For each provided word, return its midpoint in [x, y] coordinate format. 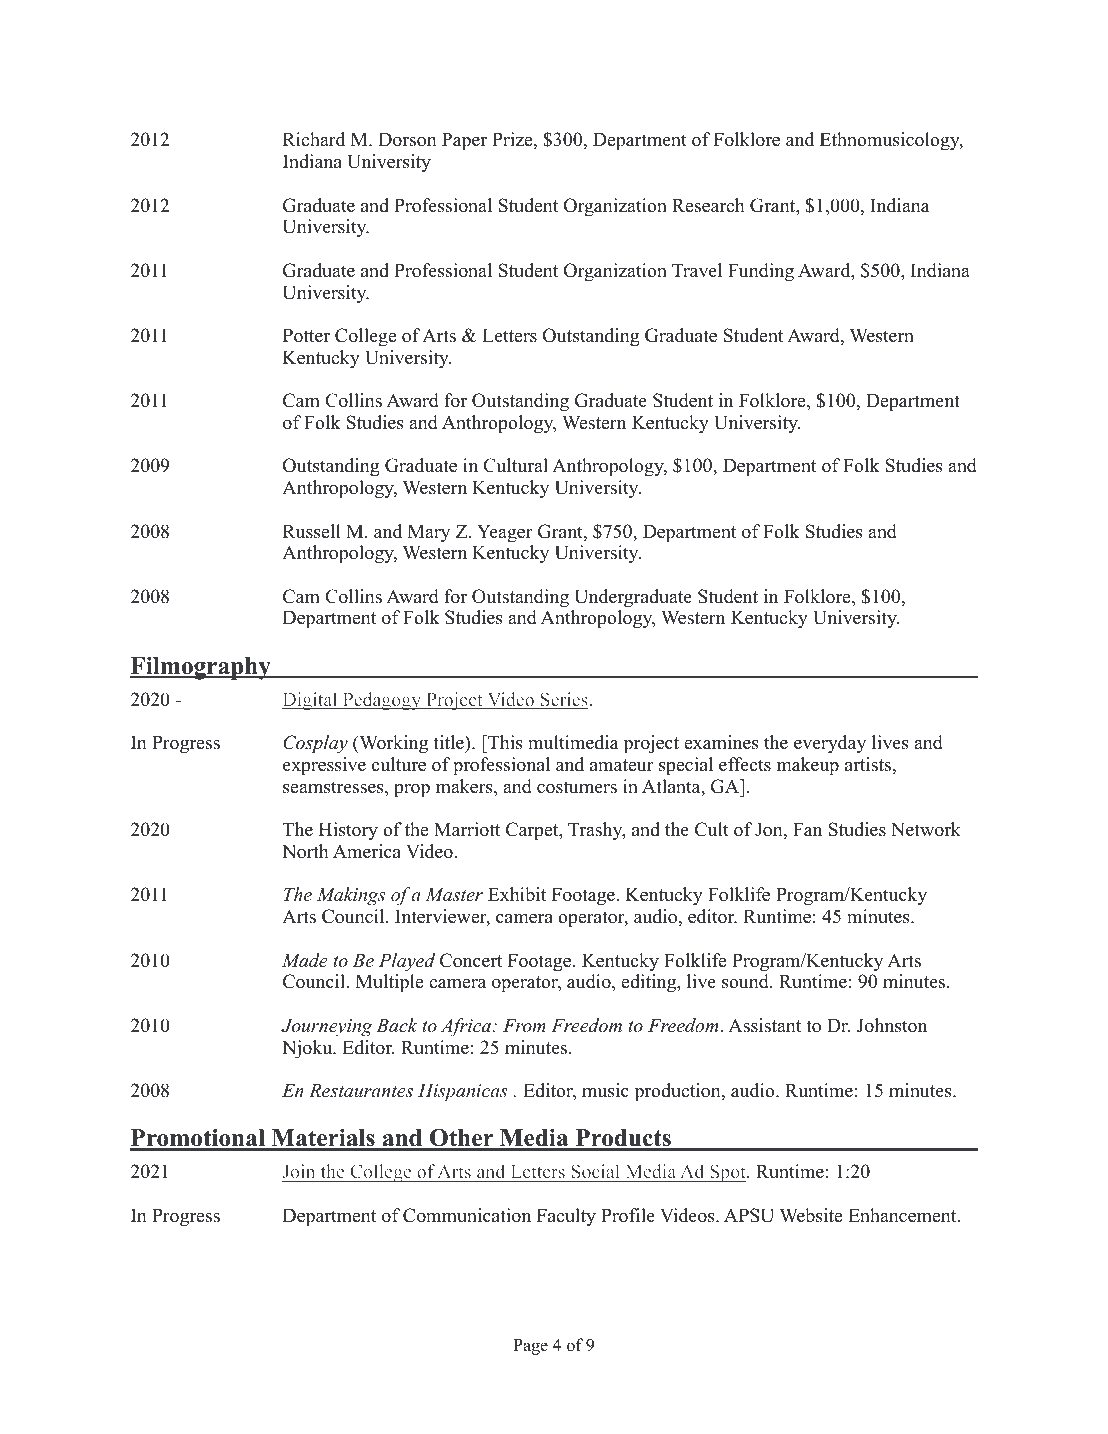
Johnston [892, 1025]
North [305, 851]
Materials [323, 1139]
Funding [761, 272]
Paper [464, 142]
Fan [807, 829]
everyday [830, 744]
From [524, 1025]
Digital [311, 701]
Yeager [505, 534]
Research [708, 205]
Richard [314, 139]
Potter [306, 336]
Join [300, 1173]
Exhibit [517, 894]
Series [564, 700]
